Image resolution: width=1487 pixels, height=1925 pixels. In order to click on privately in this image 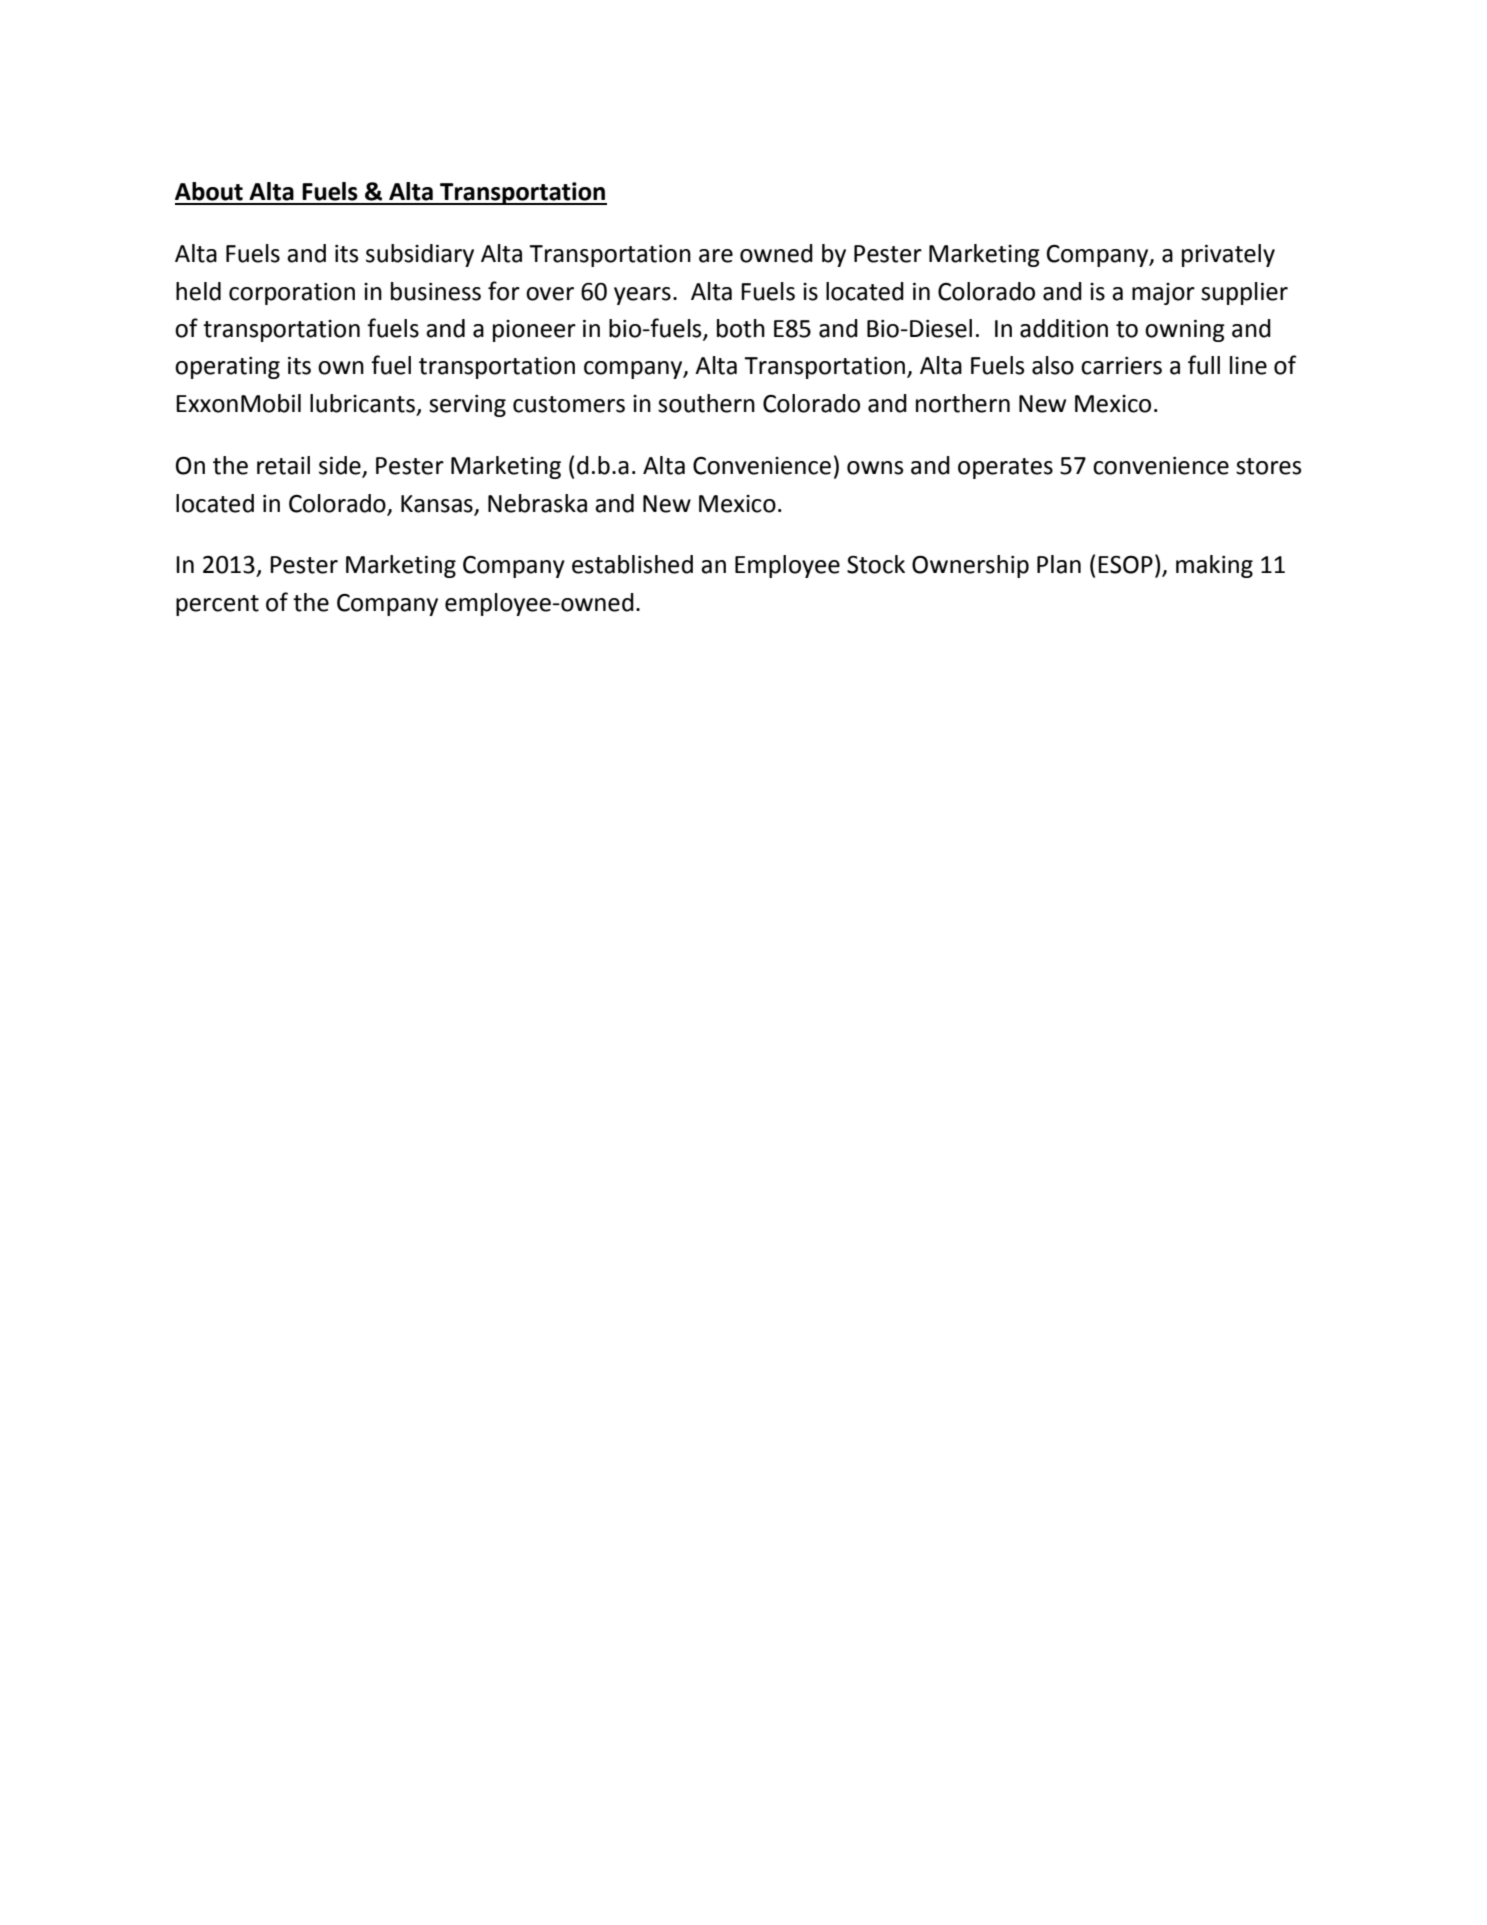, I will do `click(1228, 255)`.
